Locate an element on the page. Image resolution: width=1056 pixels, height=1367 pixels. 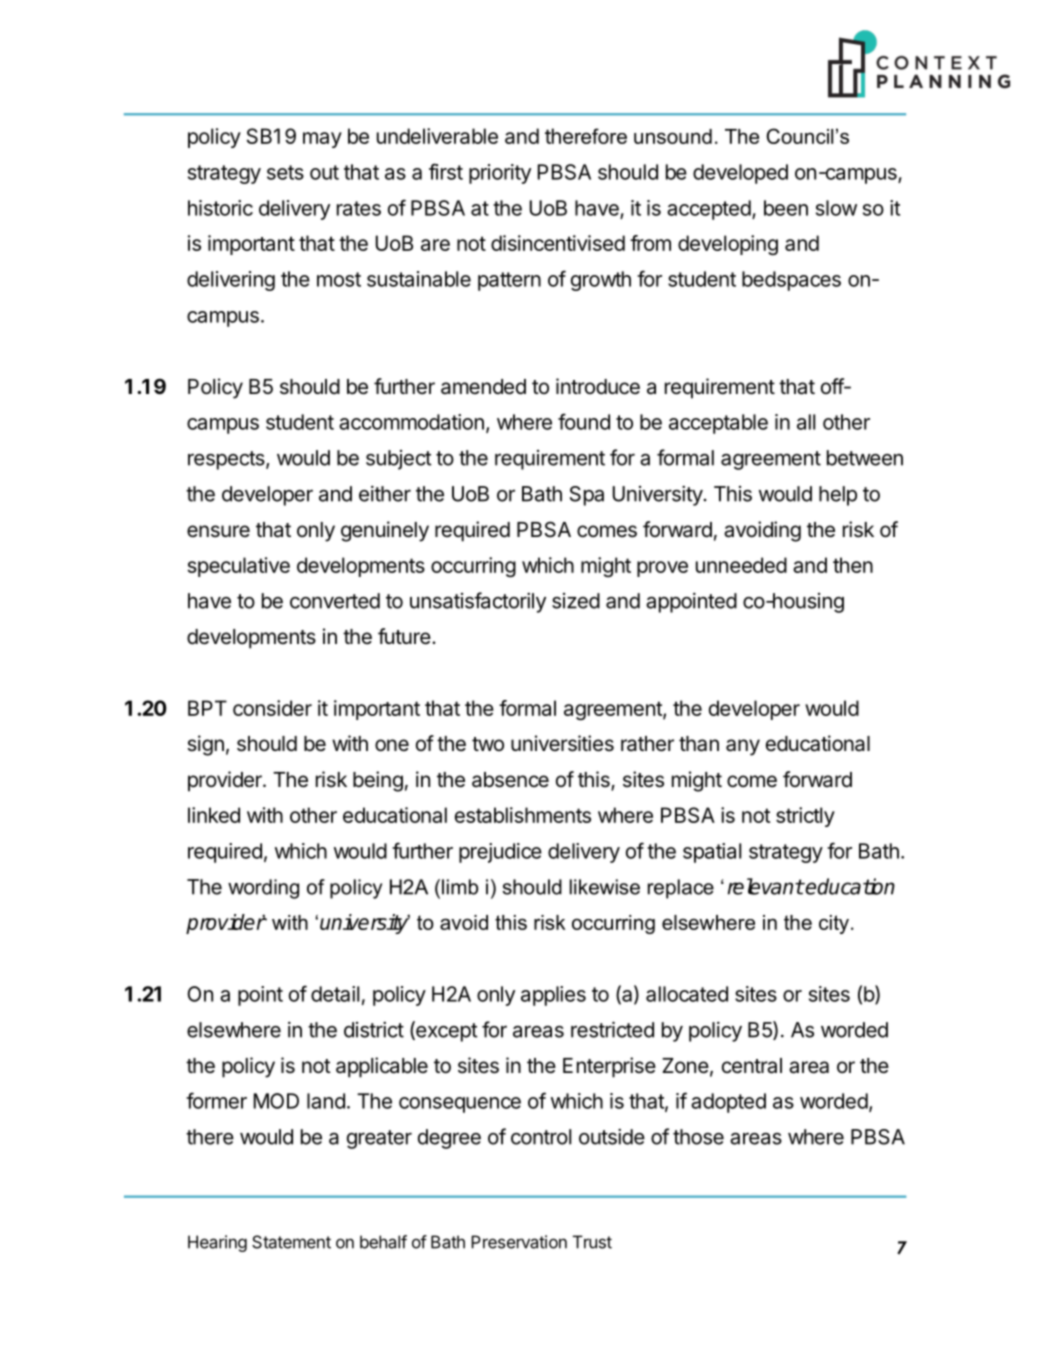
respects is located at coordinates (227, 460).
